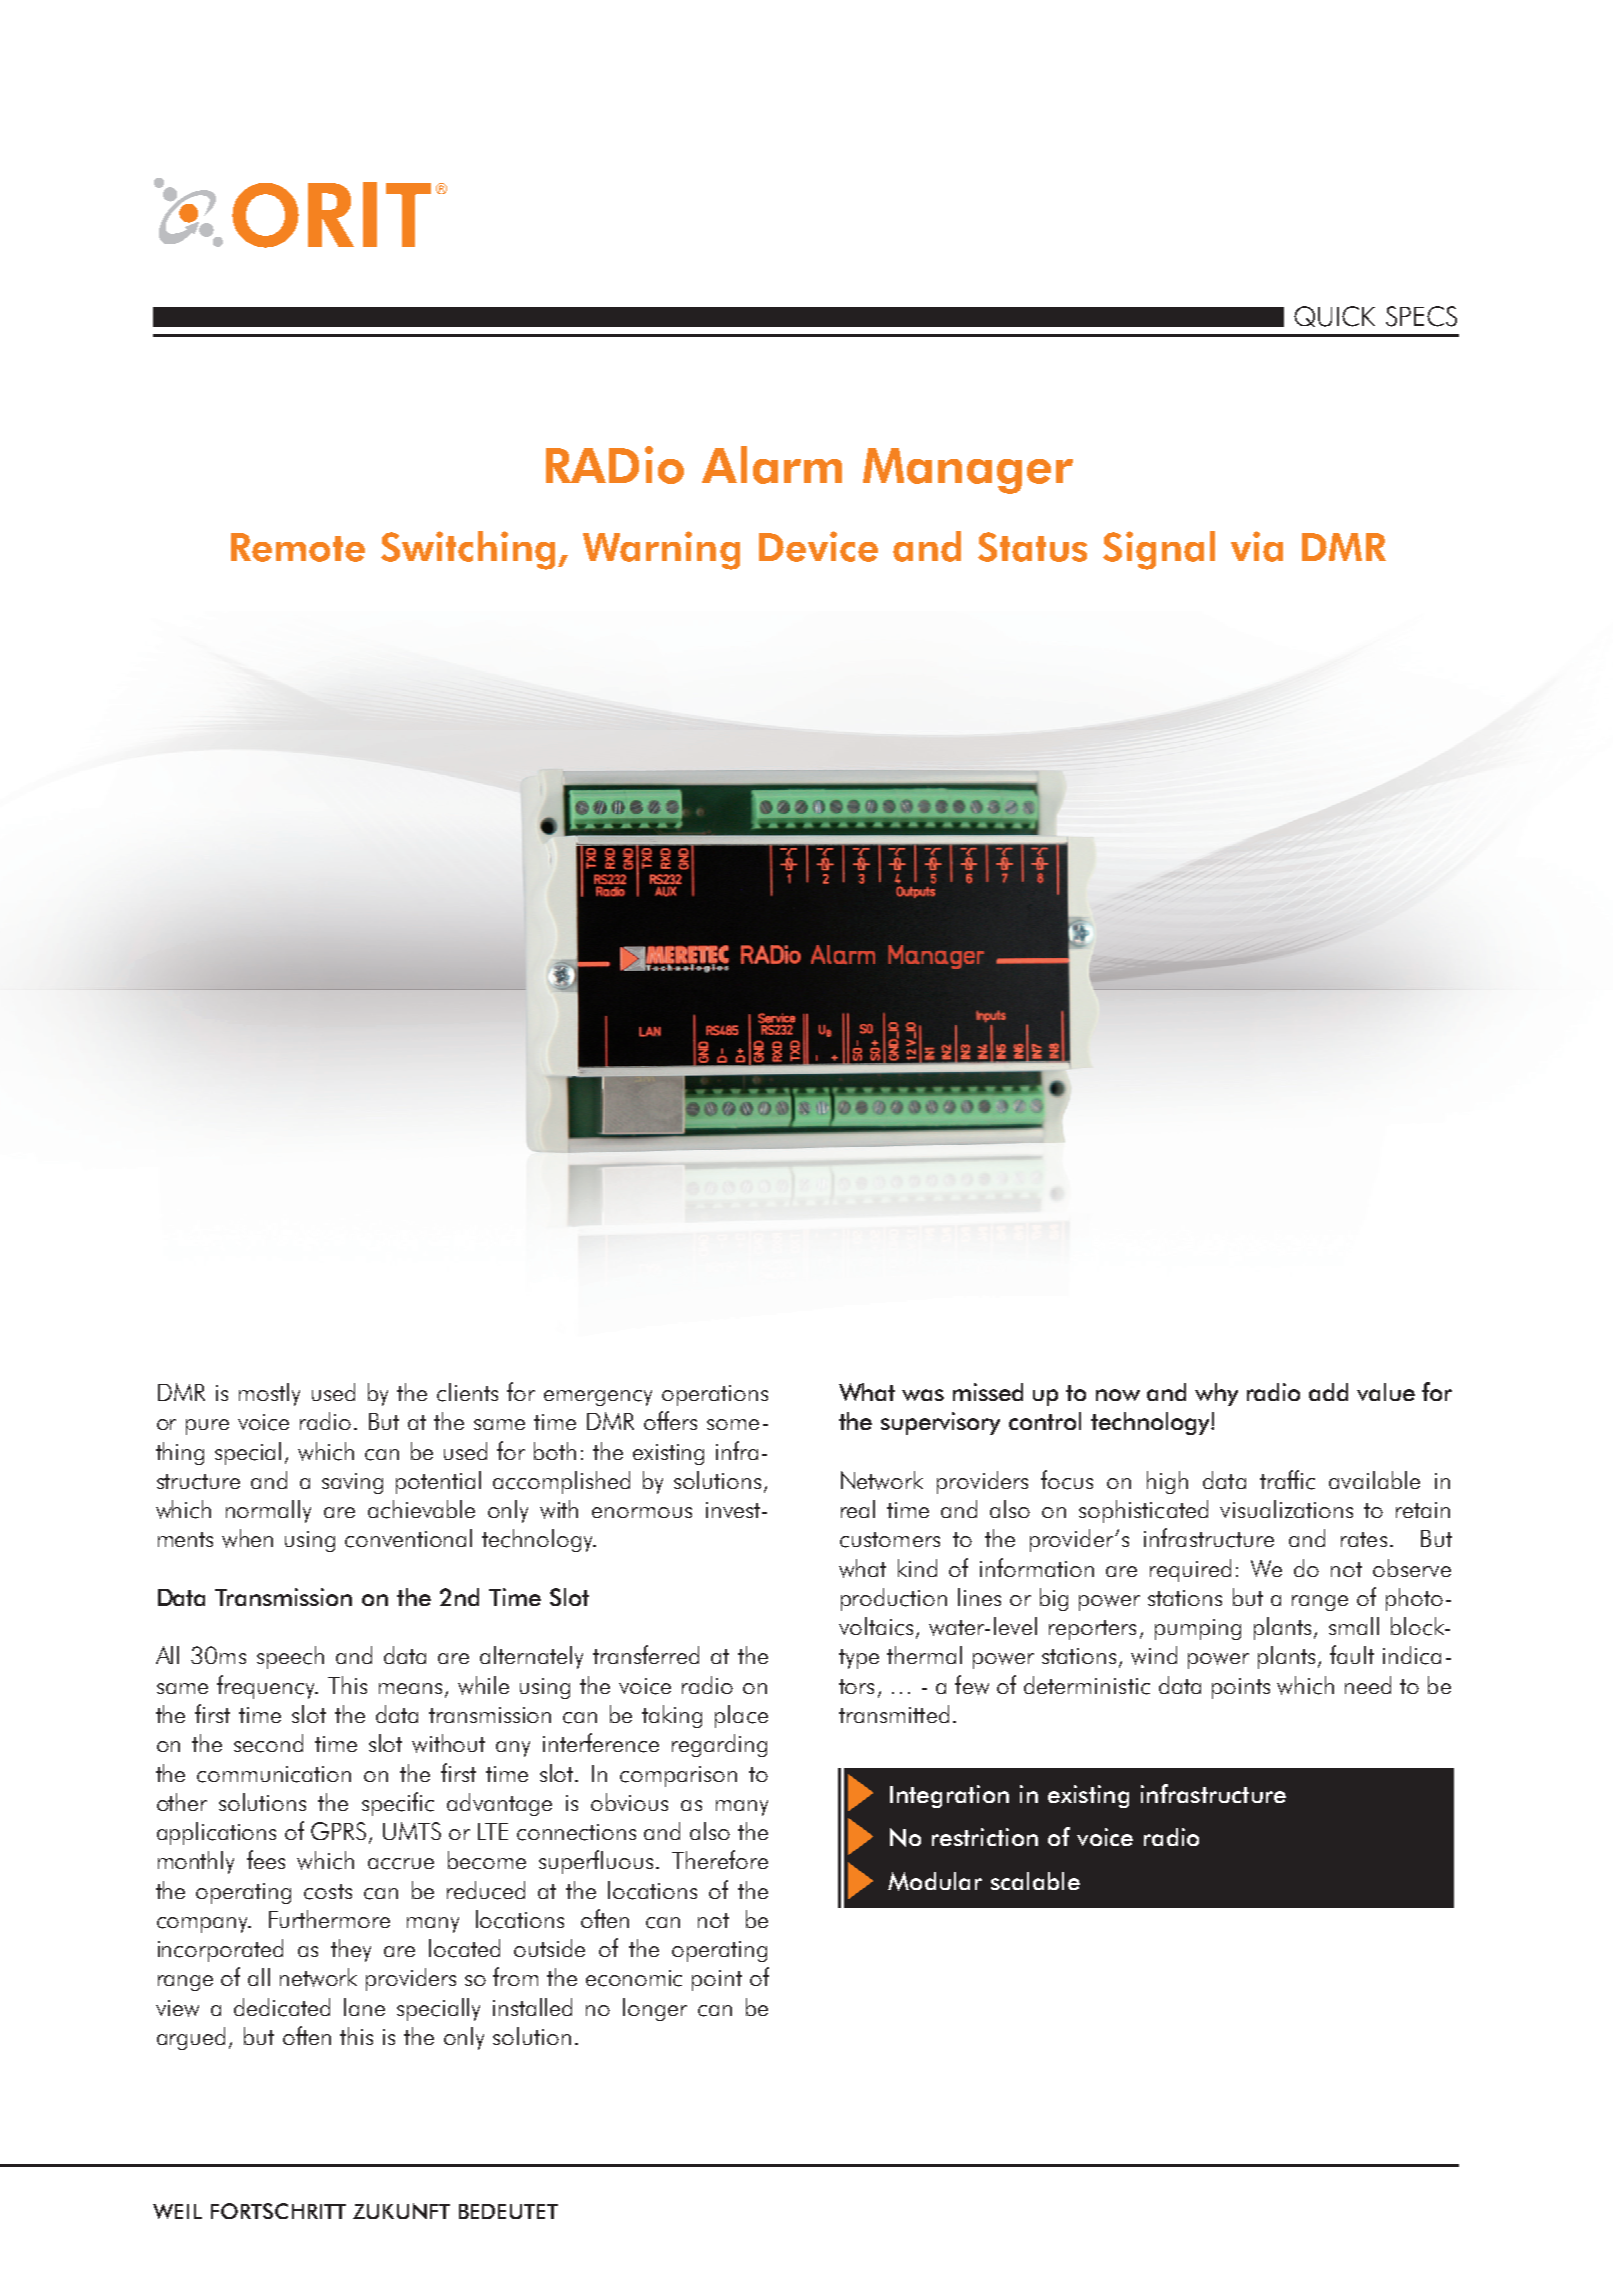 This page has height=2281, width=1613. I want to click on Alarm, so click(772, 465).
